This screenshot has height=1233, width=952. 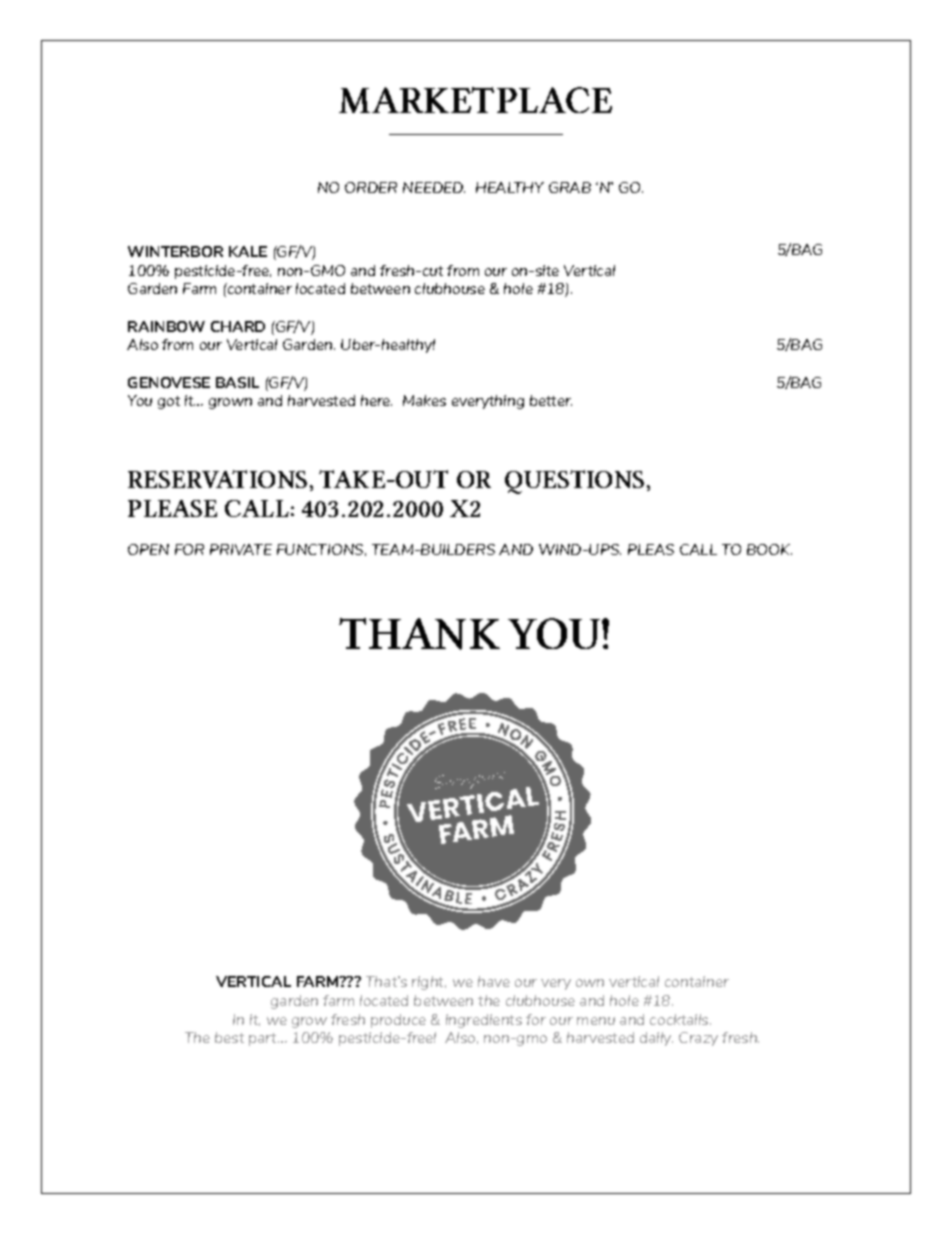 I want to click on THANK, so click(x=419, y=634).
